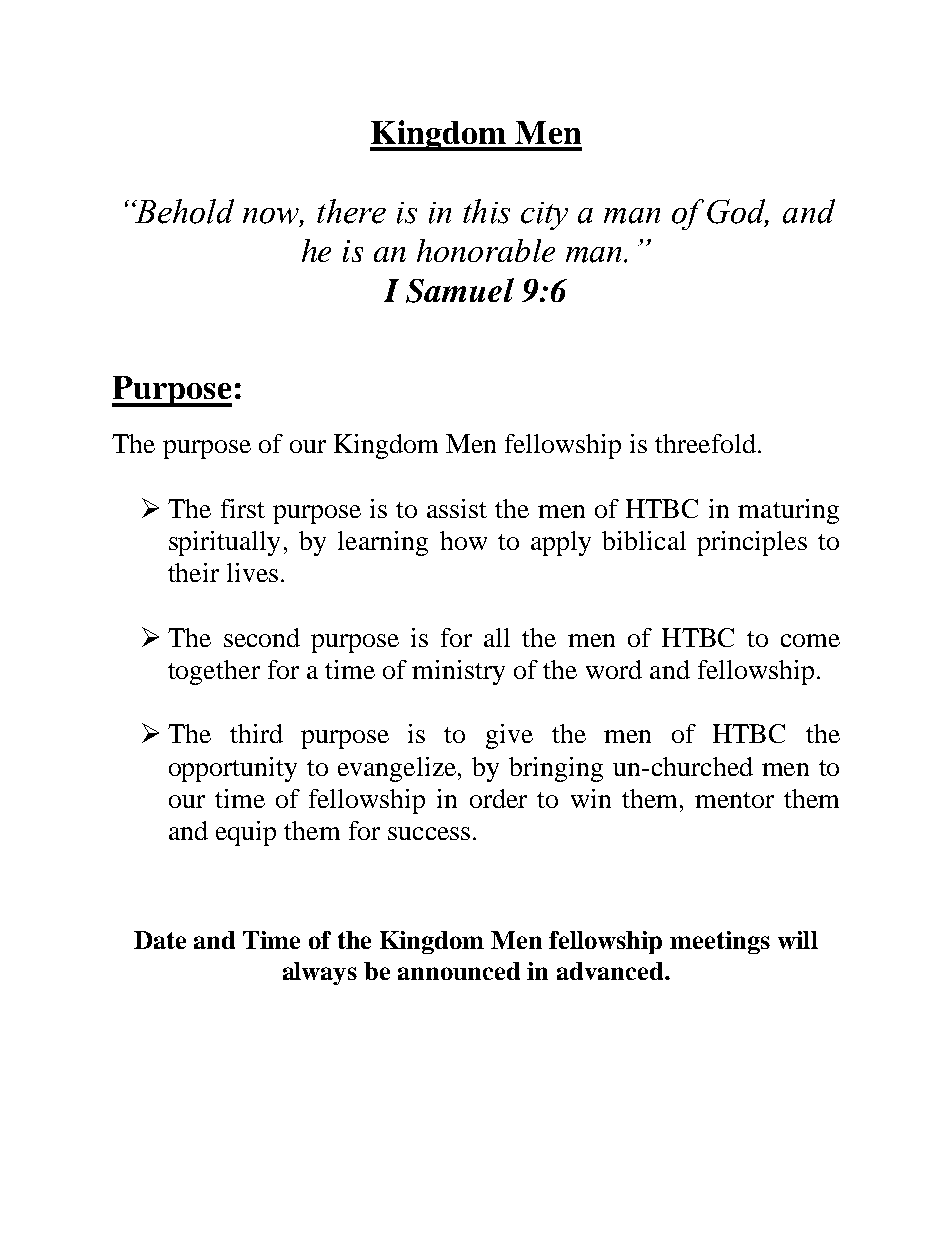  What do you see at coordinates (734, 800) in the screenshot?
I see `mentor` at bounding box center [734, 800].
